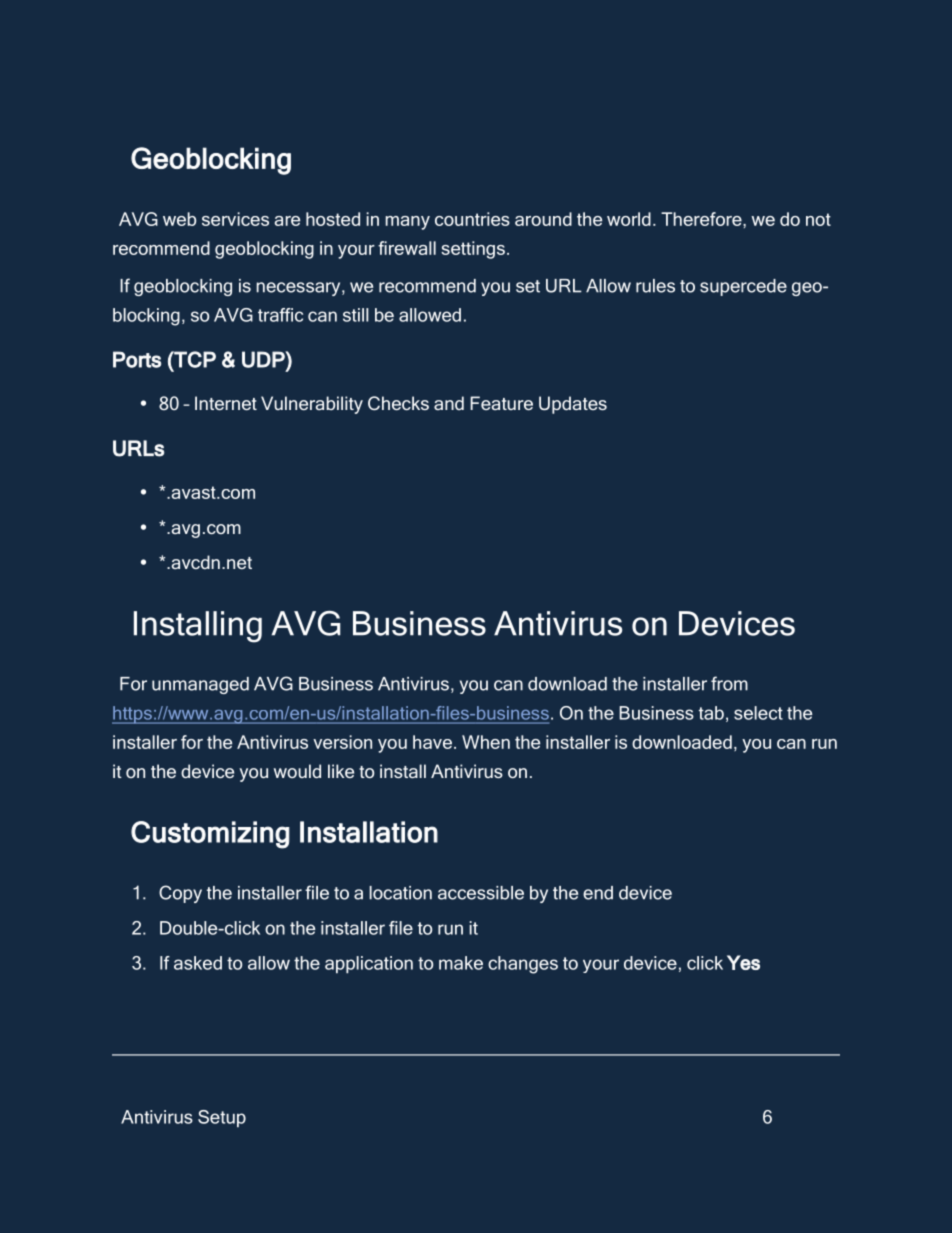 The image size is (952, 1233). I want to click on services, so click(235, 219).
